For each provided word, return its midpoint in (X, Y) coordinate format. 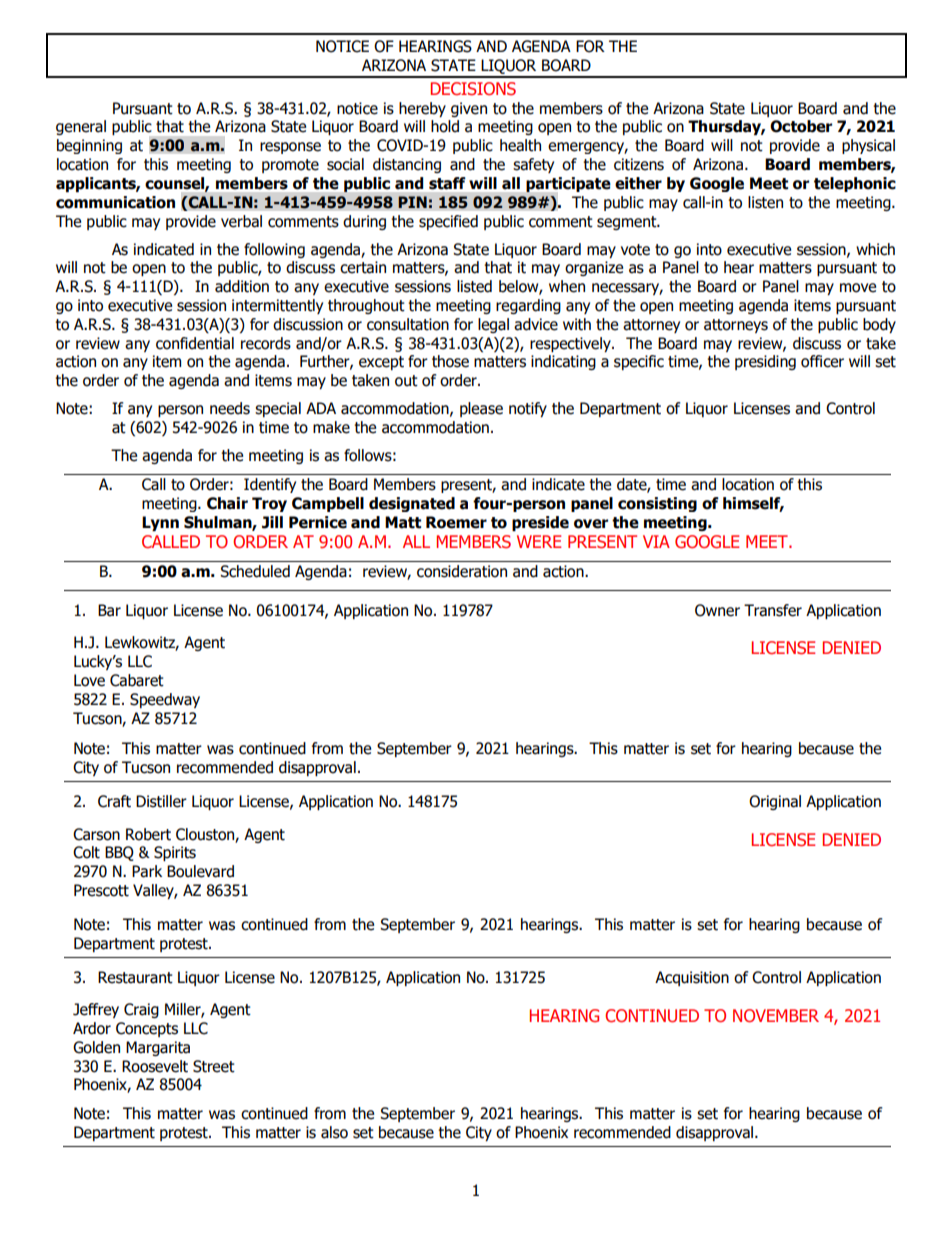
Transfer (773, 610)
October (801, 126)
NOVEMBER (776, 1015)
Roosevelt (155, 1066)
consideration (462, 571)
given (469, 109)
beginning (89, 146)
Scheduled (255, 571)
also (334, 1132)
